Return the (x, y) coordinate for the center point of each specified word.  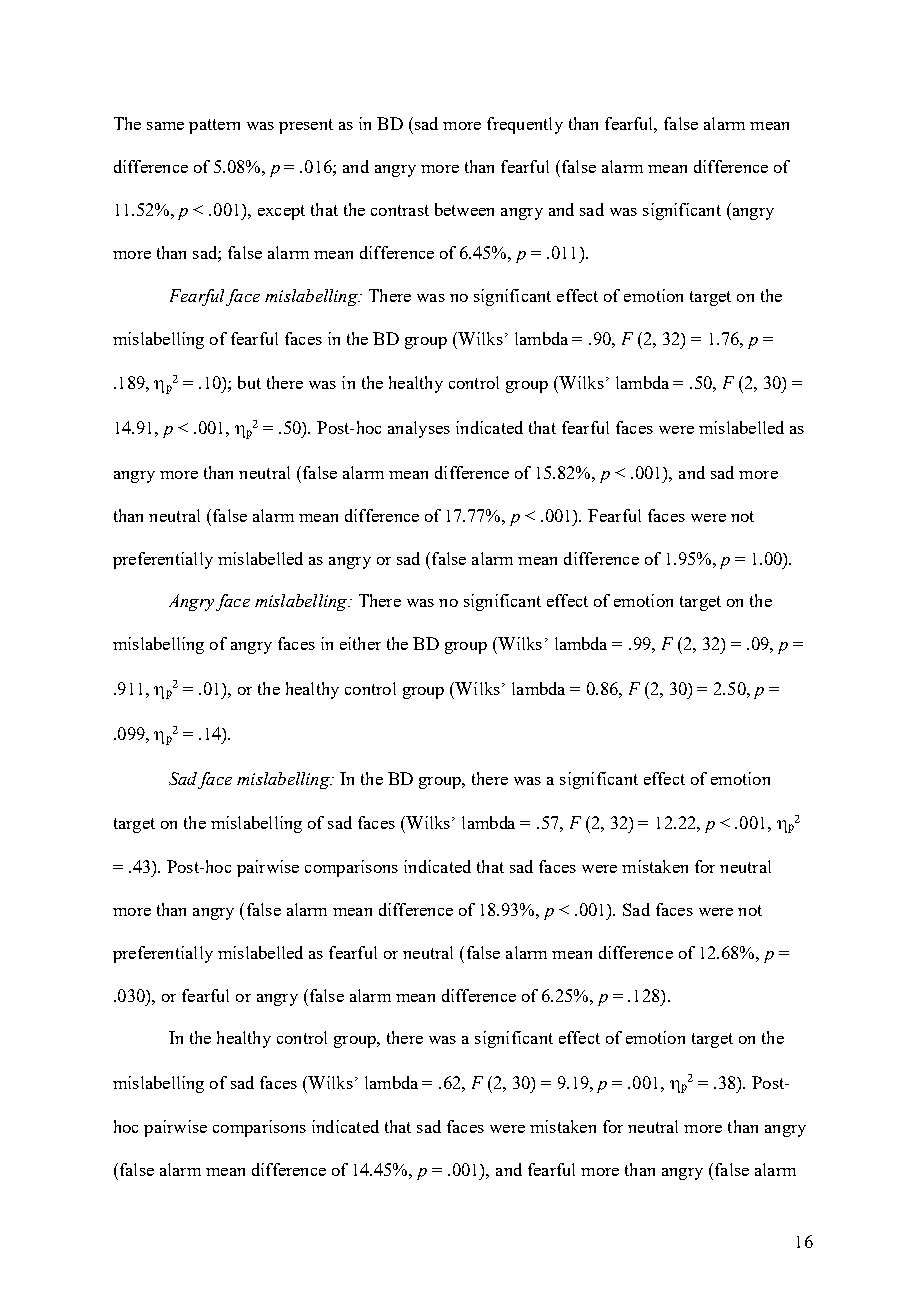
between (464, 209)
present (306, 126)
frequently (525, 125)
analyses (419, 429)
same (165, 126)
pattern (214, 126)
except (281, 212)
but (249, 382)
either (360, 643)
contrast (400, 210)
